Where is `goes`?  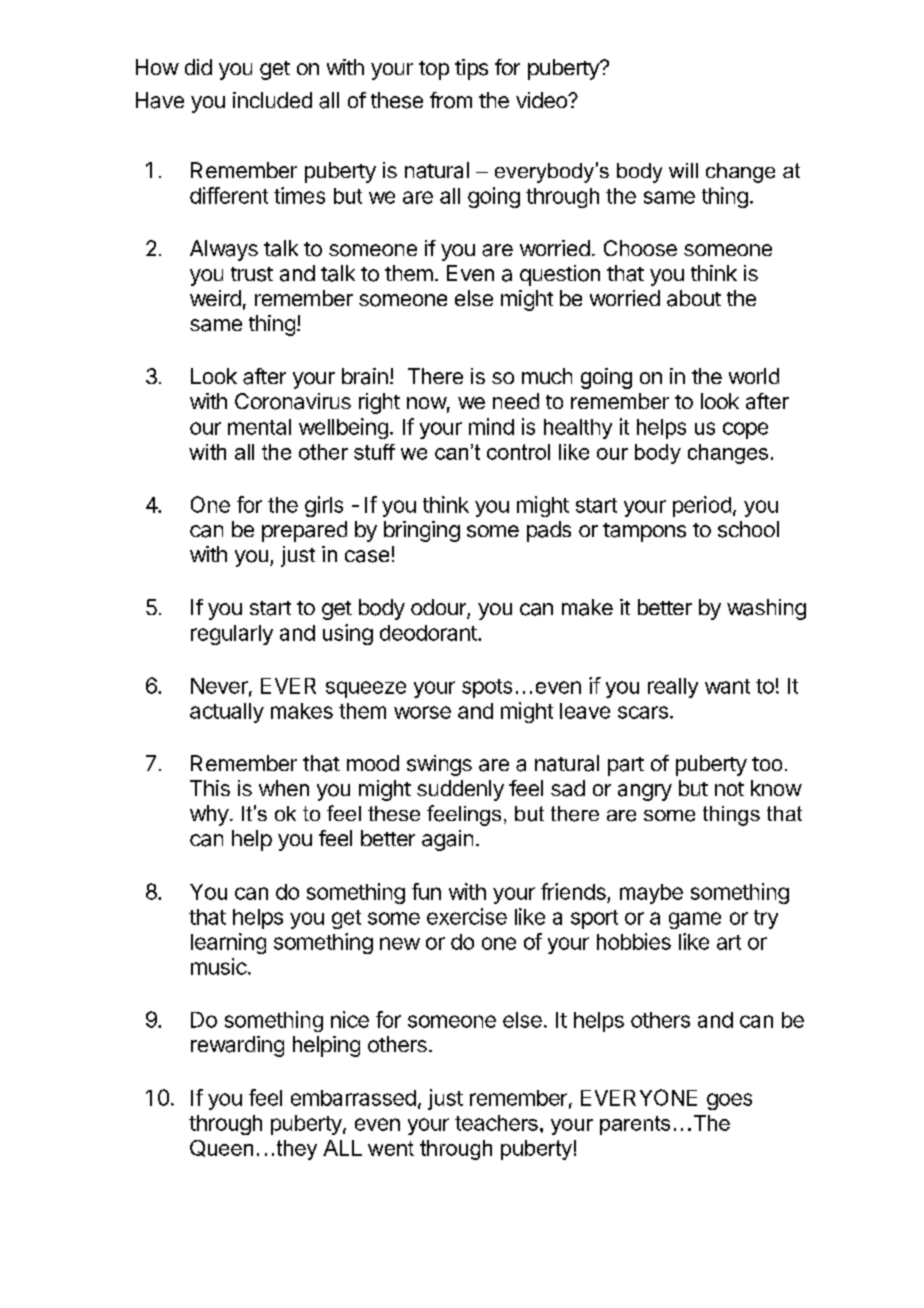 goes is located at coordinates (729, 1101).
